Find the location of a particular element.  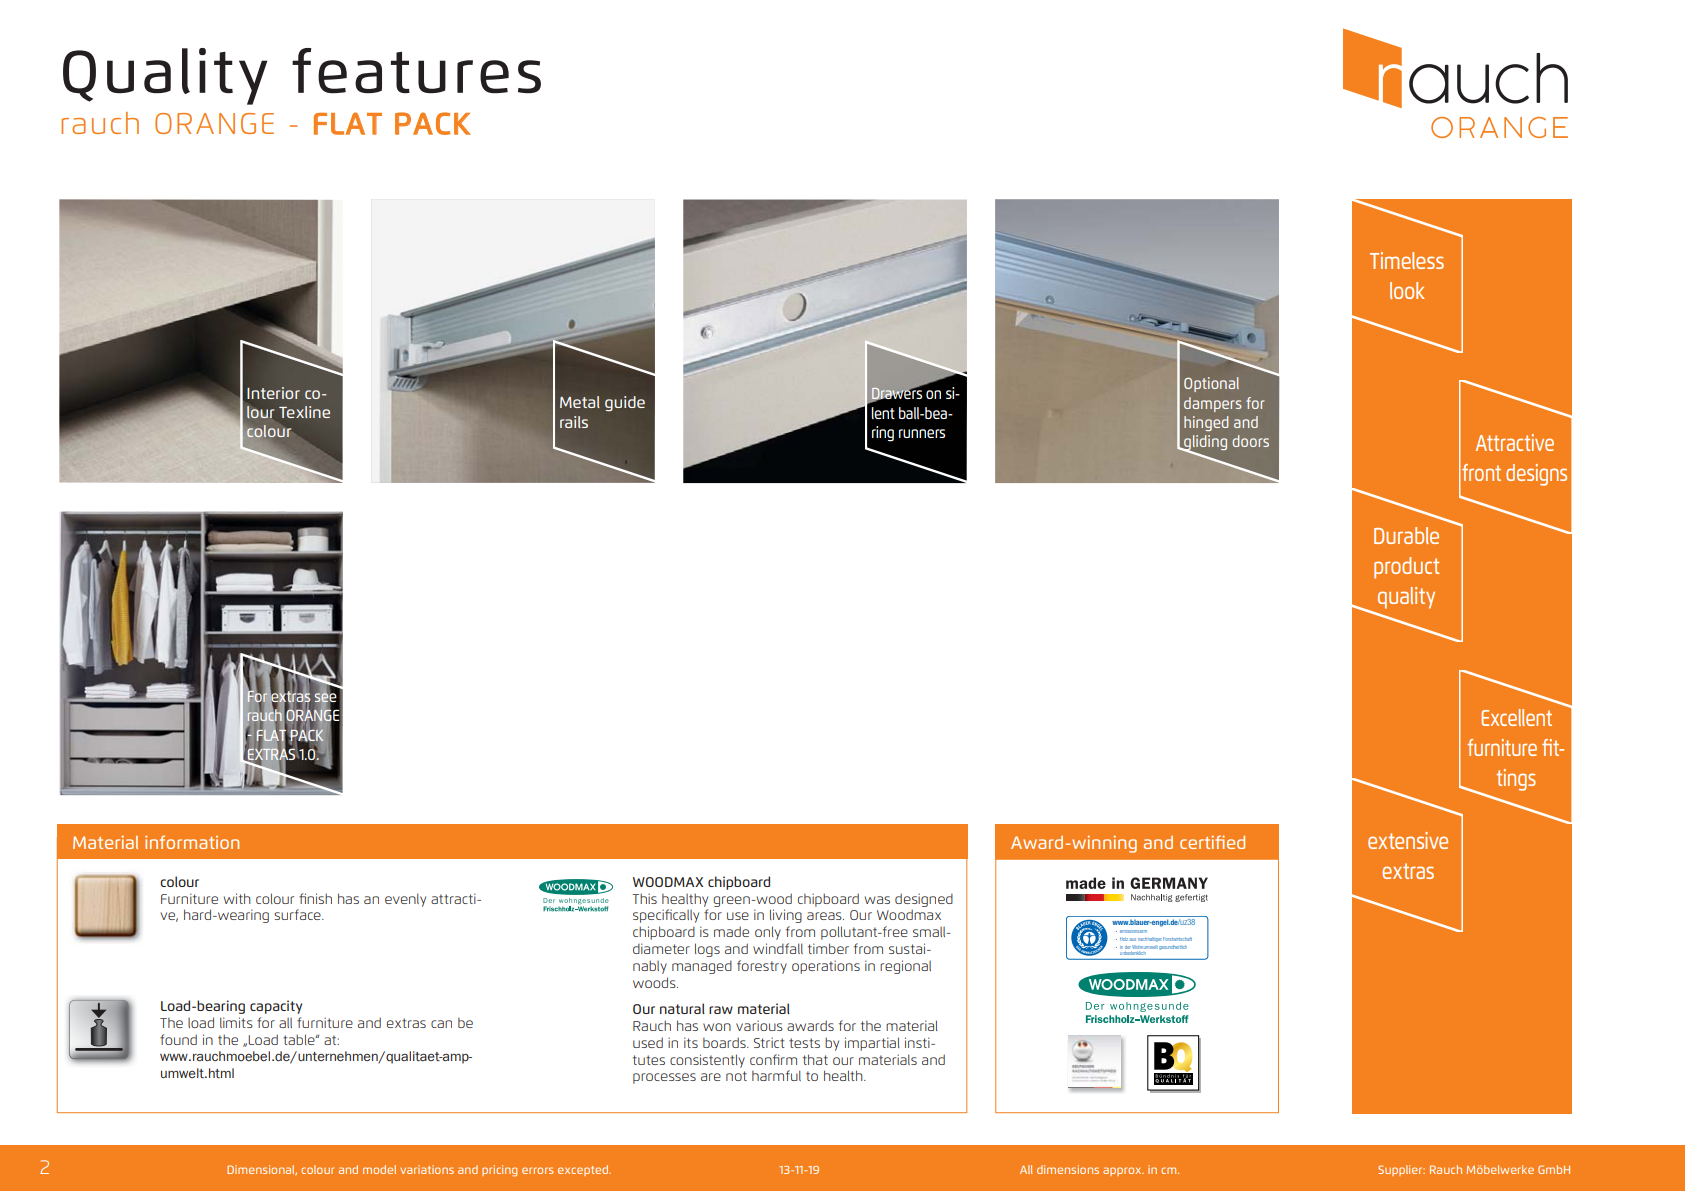

Interior is located at coordinates (273, 393).
